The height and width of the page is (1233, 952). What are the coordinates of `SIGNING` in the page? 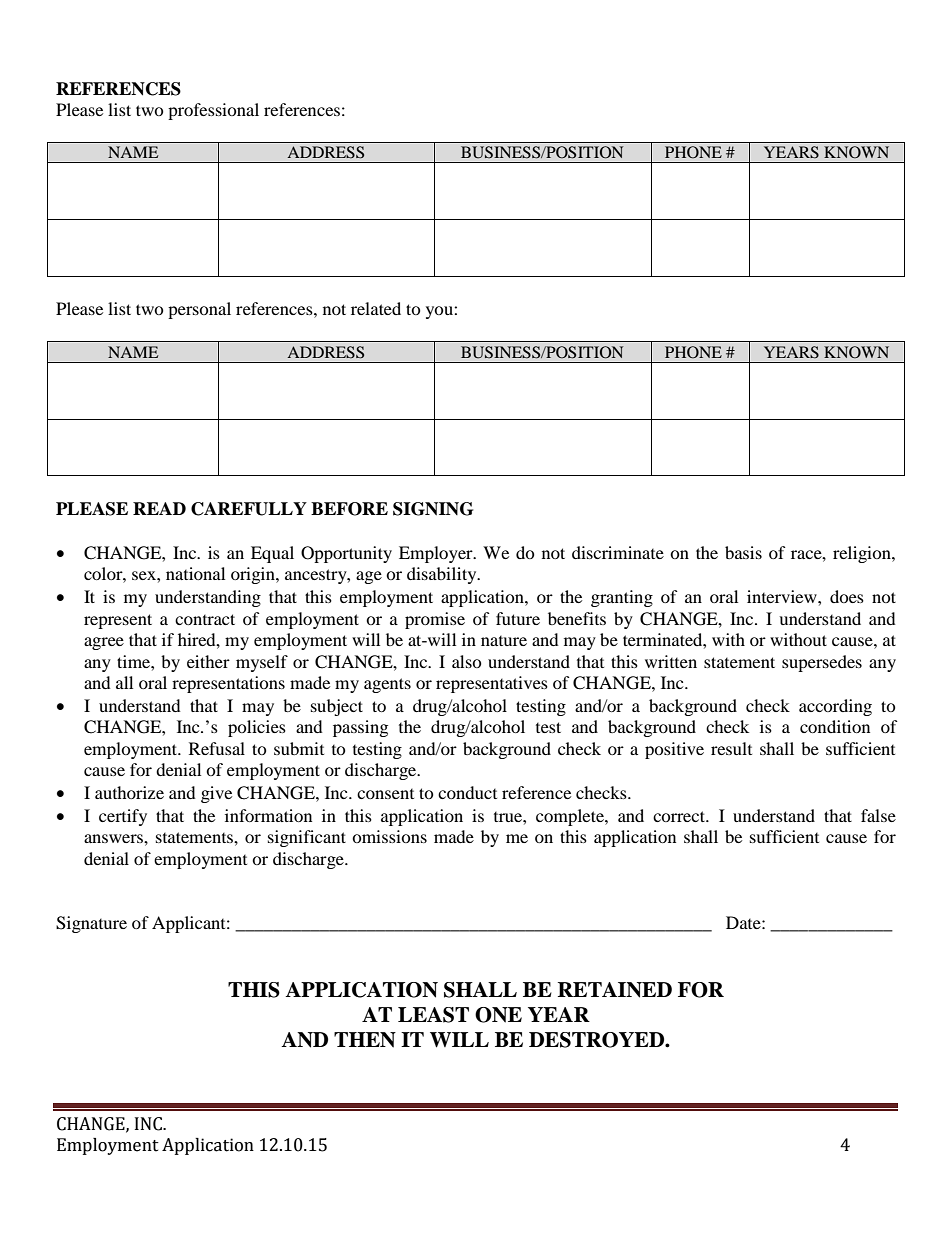 It's located at (433, 509).
